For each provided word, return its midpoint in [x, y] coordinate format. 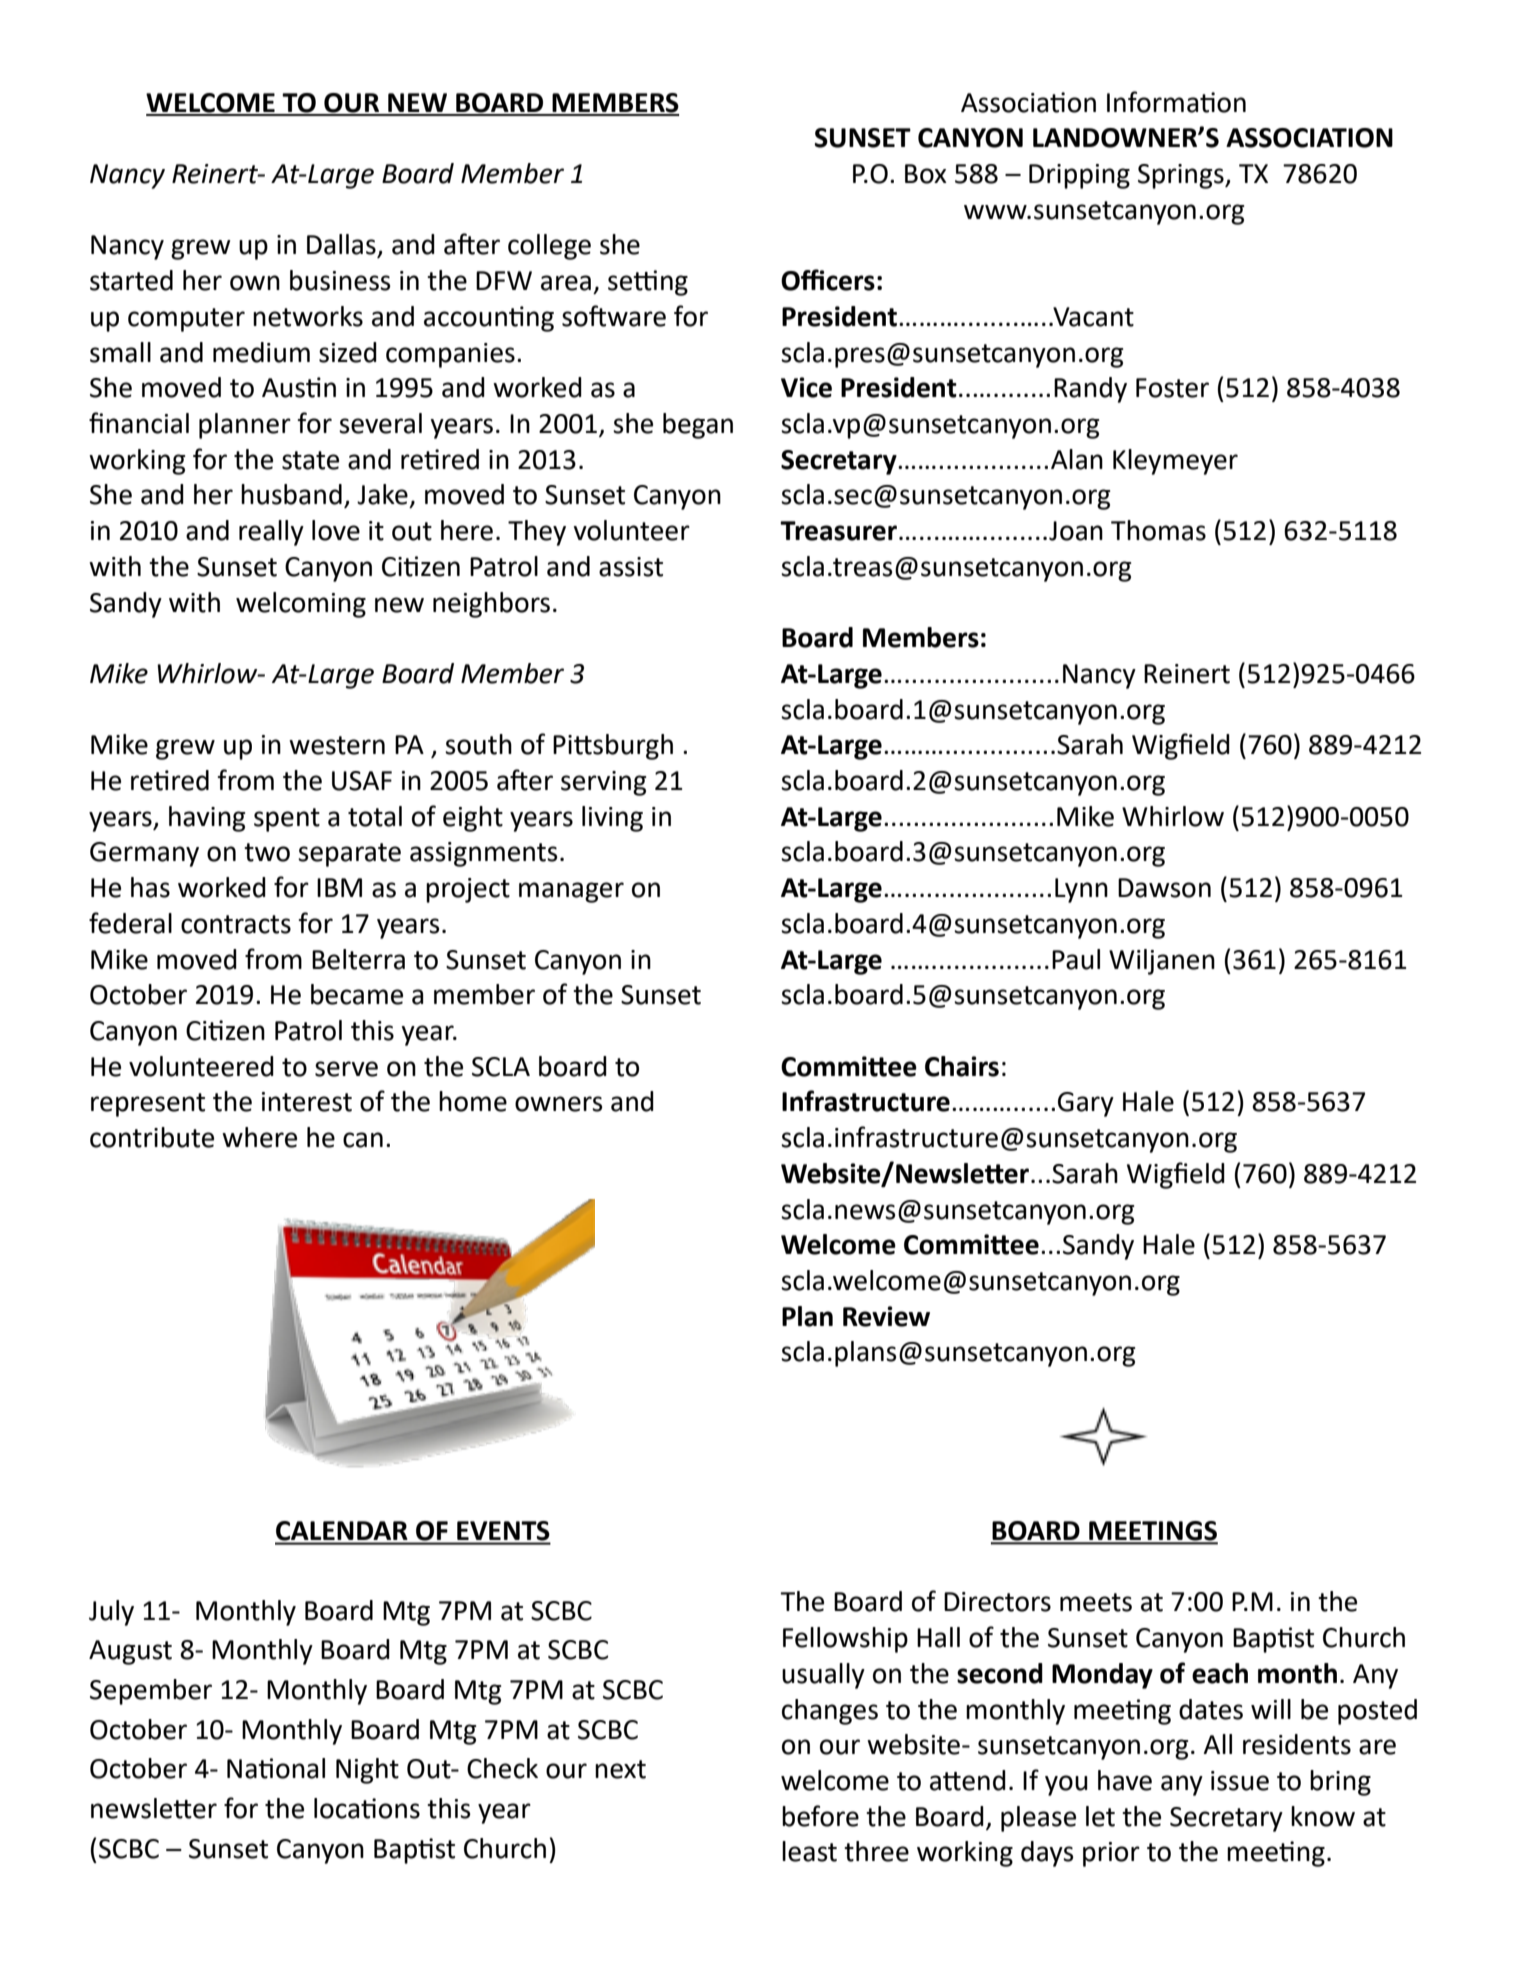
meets [1096, 1602]
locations [367, 1808]
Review [886, 1316]
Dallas [342, 245]
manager [571, 892]
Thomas [1158, 530]
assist [631, 567]
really [271, 533]
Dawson [1164, 888]
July [111, 1613]
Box [926, 174]
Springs [1182, 176]
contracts [236, 924]
